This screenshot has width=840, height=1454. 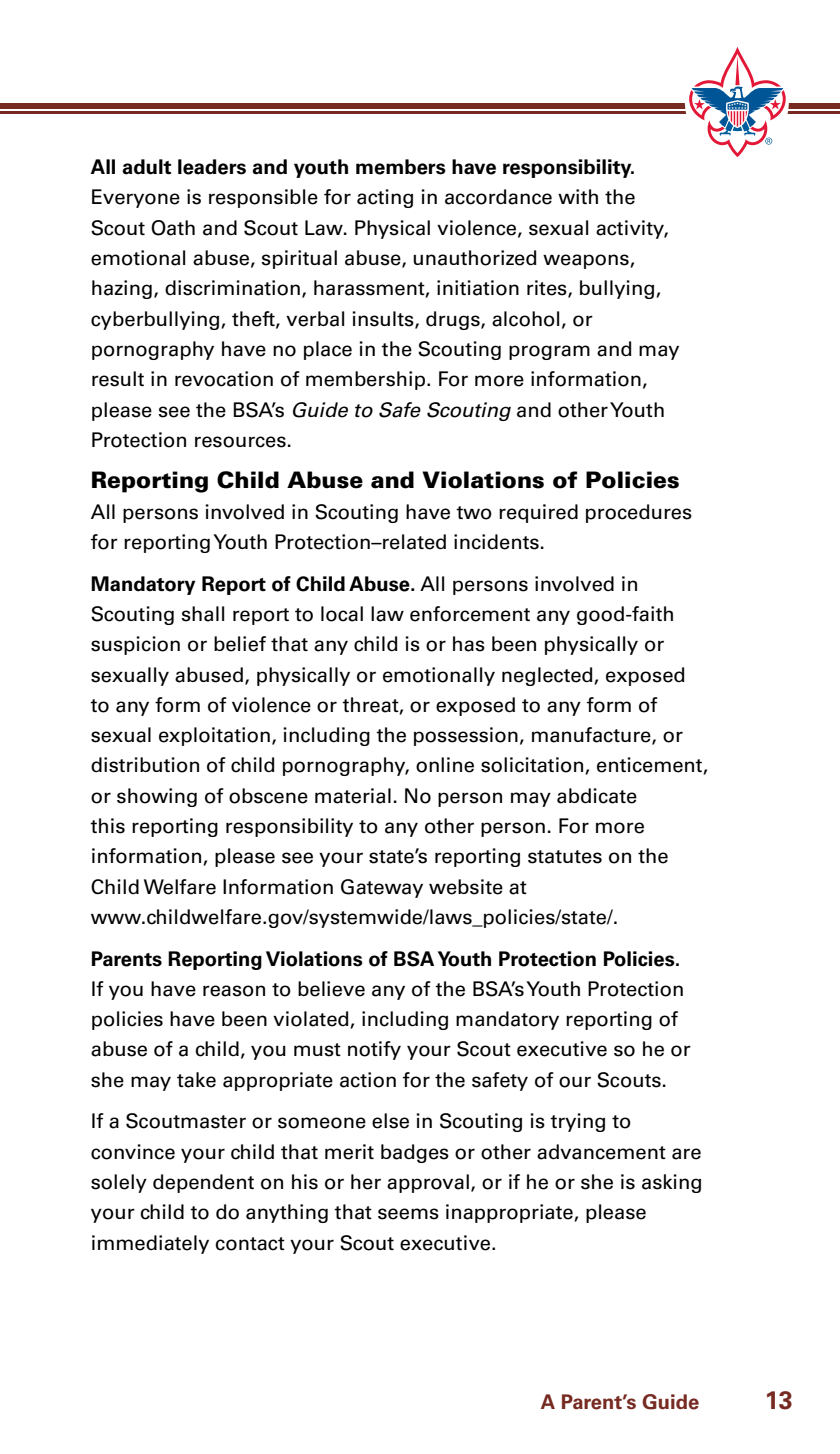 I want to click on Oath, so click(x=173, y=228).
